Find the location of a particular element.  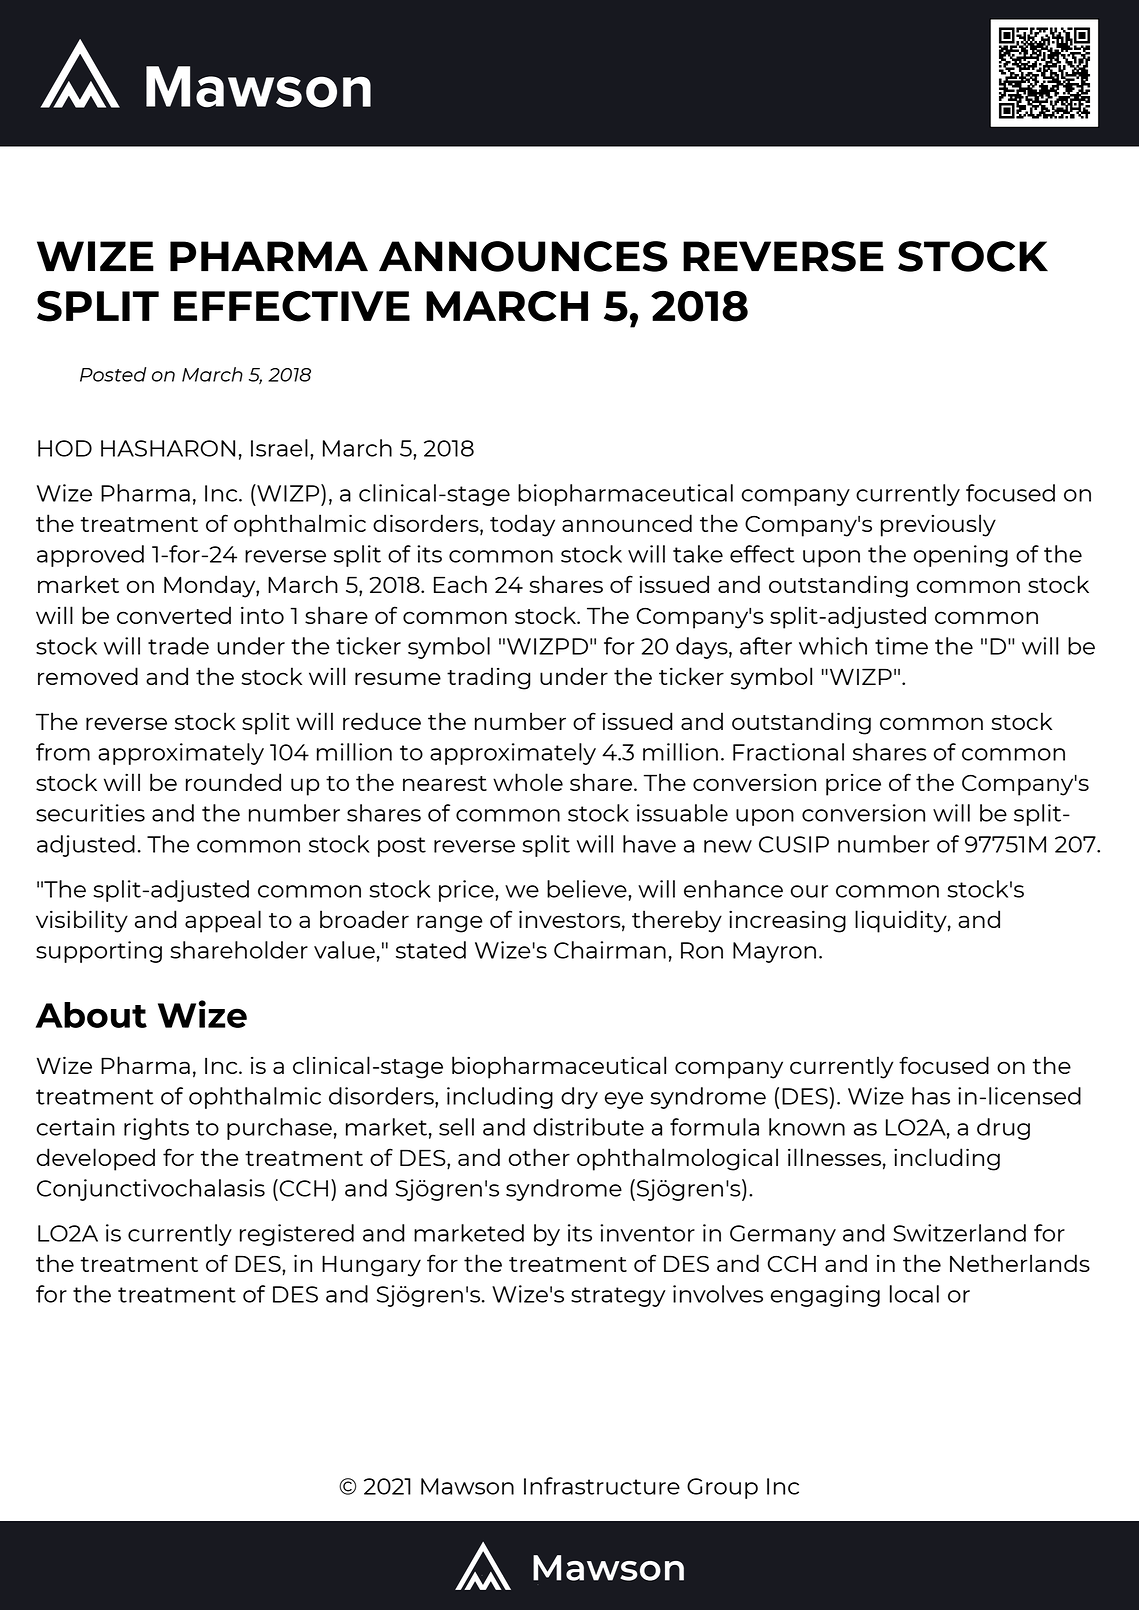

other is located at coordinates (539, 1157).
